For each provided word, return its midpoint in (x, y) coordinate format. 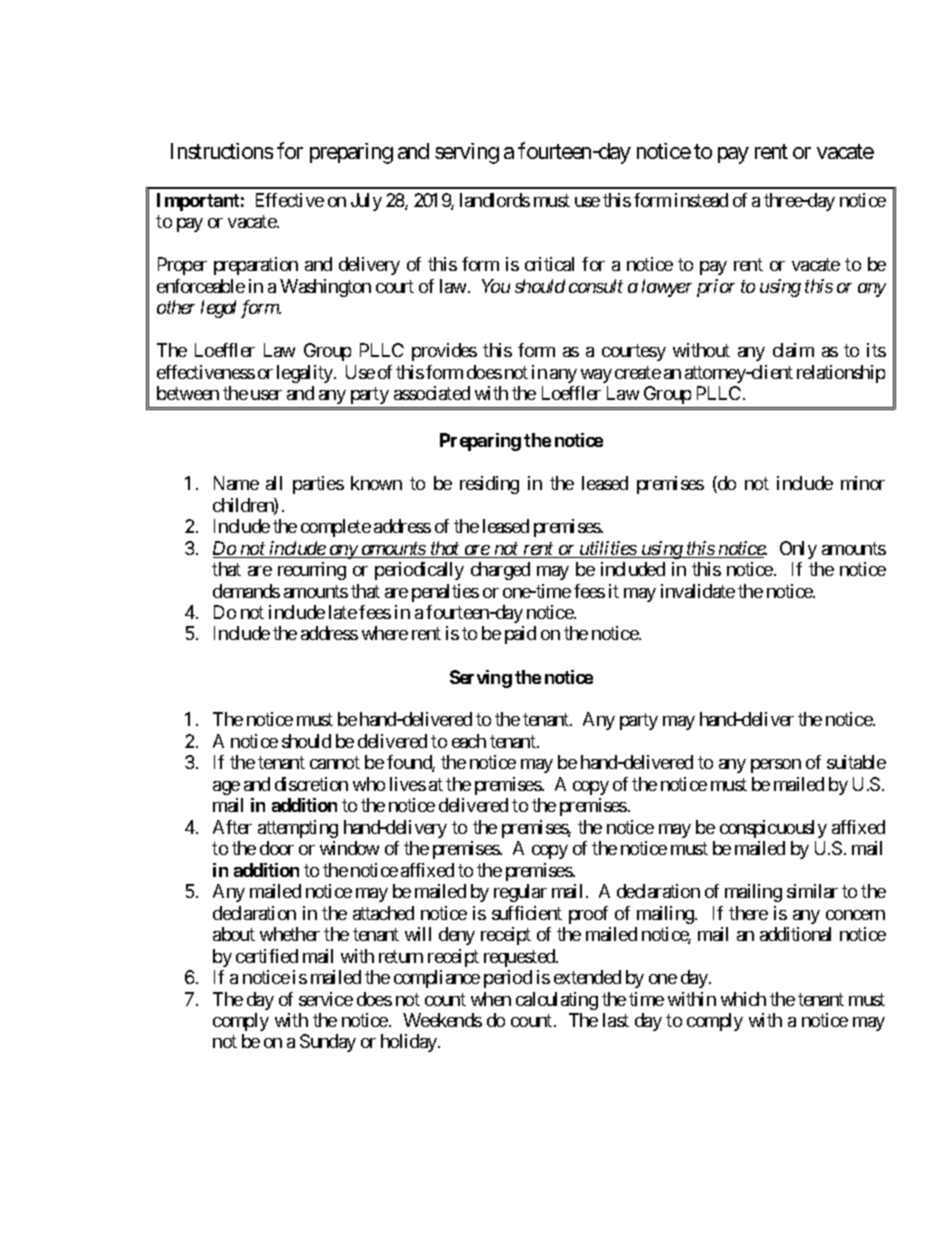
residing (489, 485)
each (469, 741)
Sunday (328, 1043)
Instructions (222, 151)
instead (701, 200)
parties (318, 485)
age (226, 788)
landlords (495, 200)
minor (863, 483)
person (776, 766)
